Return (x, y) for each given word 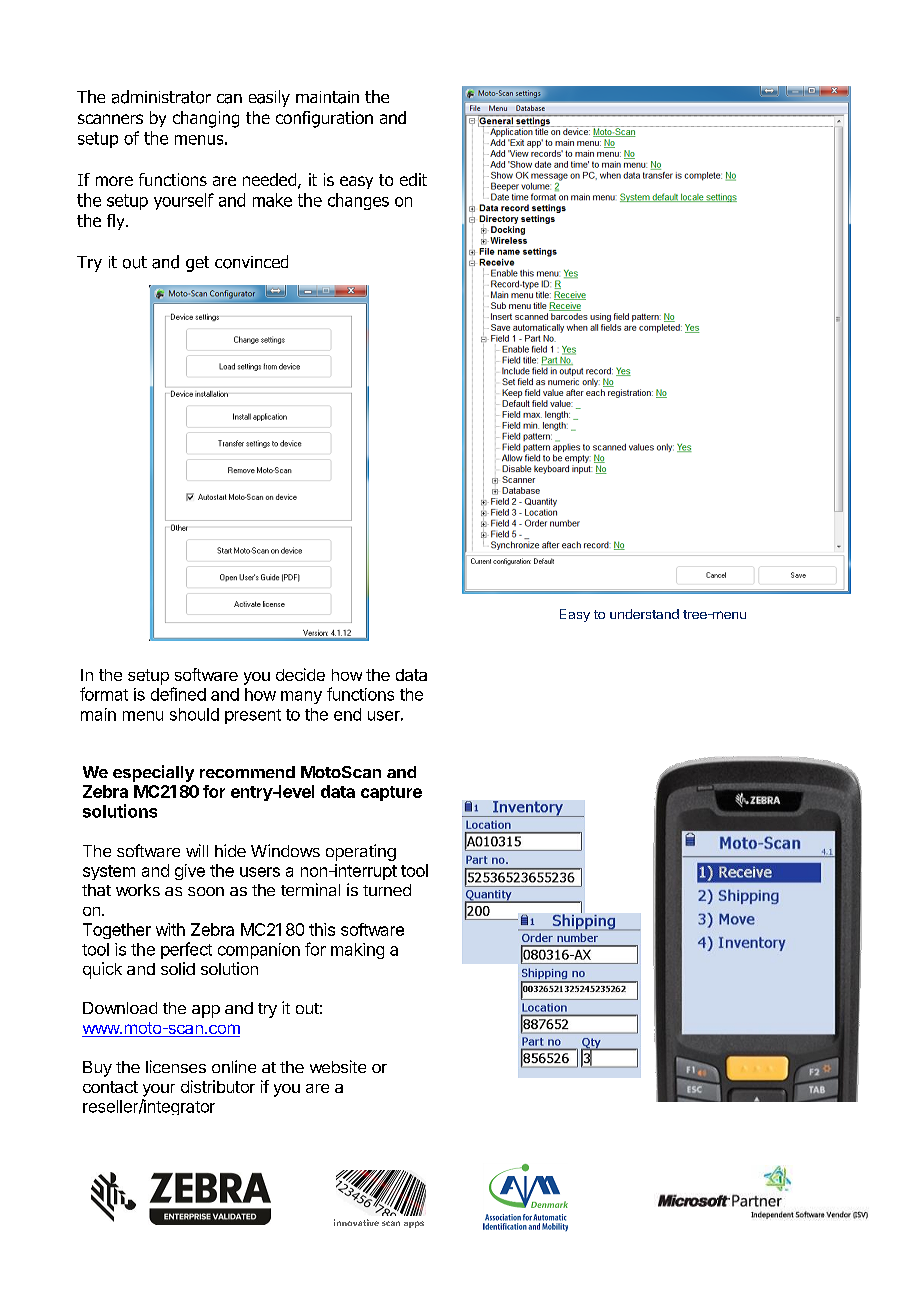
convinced (251, 262)
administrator (161, 97)
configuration (324, 119)
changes (358, 201)
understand (644, 614)
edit (413, 179)
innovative (356, 1222)
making (357, 951)
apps (414, 1224)
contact (110, 1087)
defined (178, 694)
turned (387, 890)
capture (391, 793)
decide (300, 674)
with (170, 929)
